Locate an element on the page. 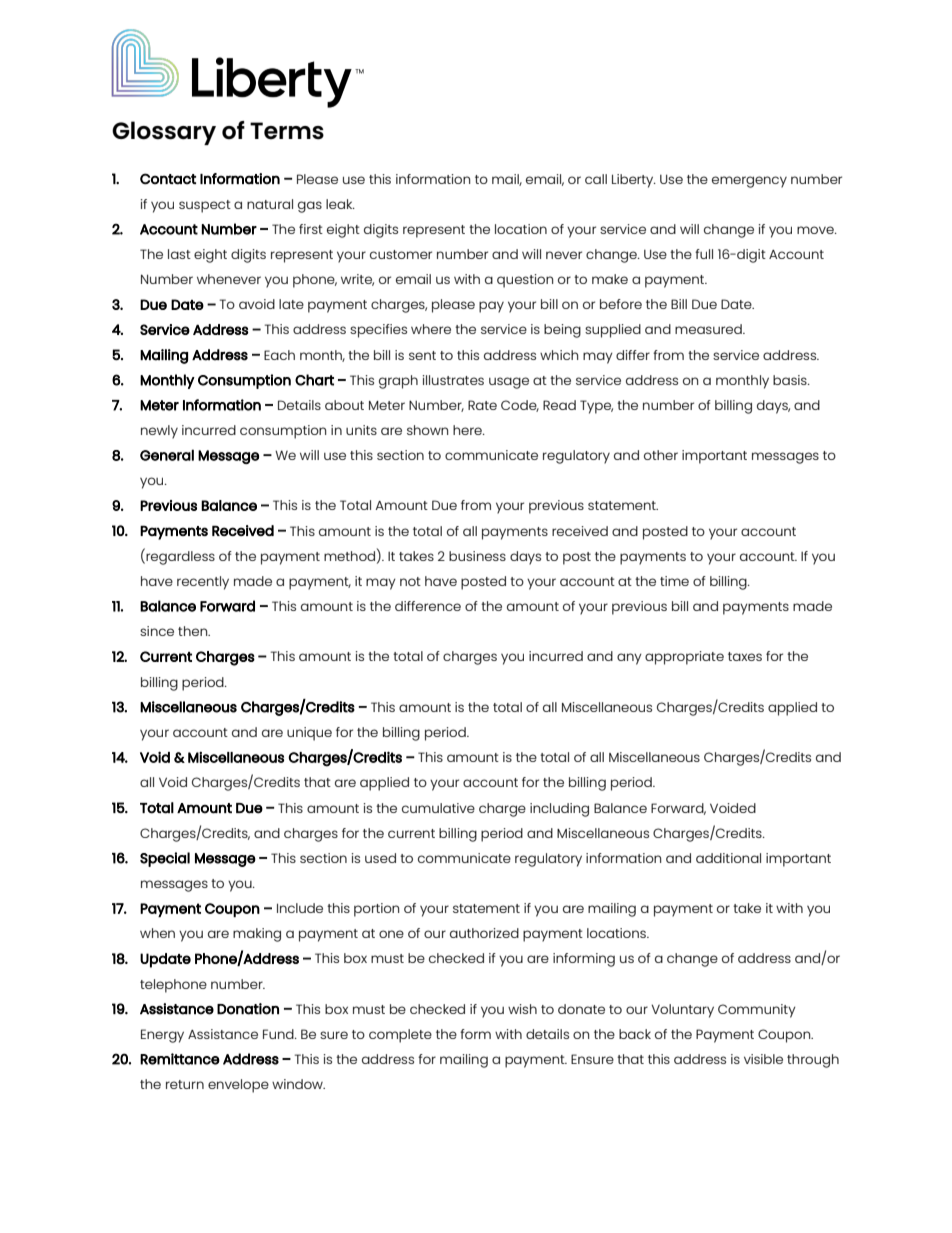 The height and width of the page is (1233, 952). Fund is located at coordinates (279, 1034).
